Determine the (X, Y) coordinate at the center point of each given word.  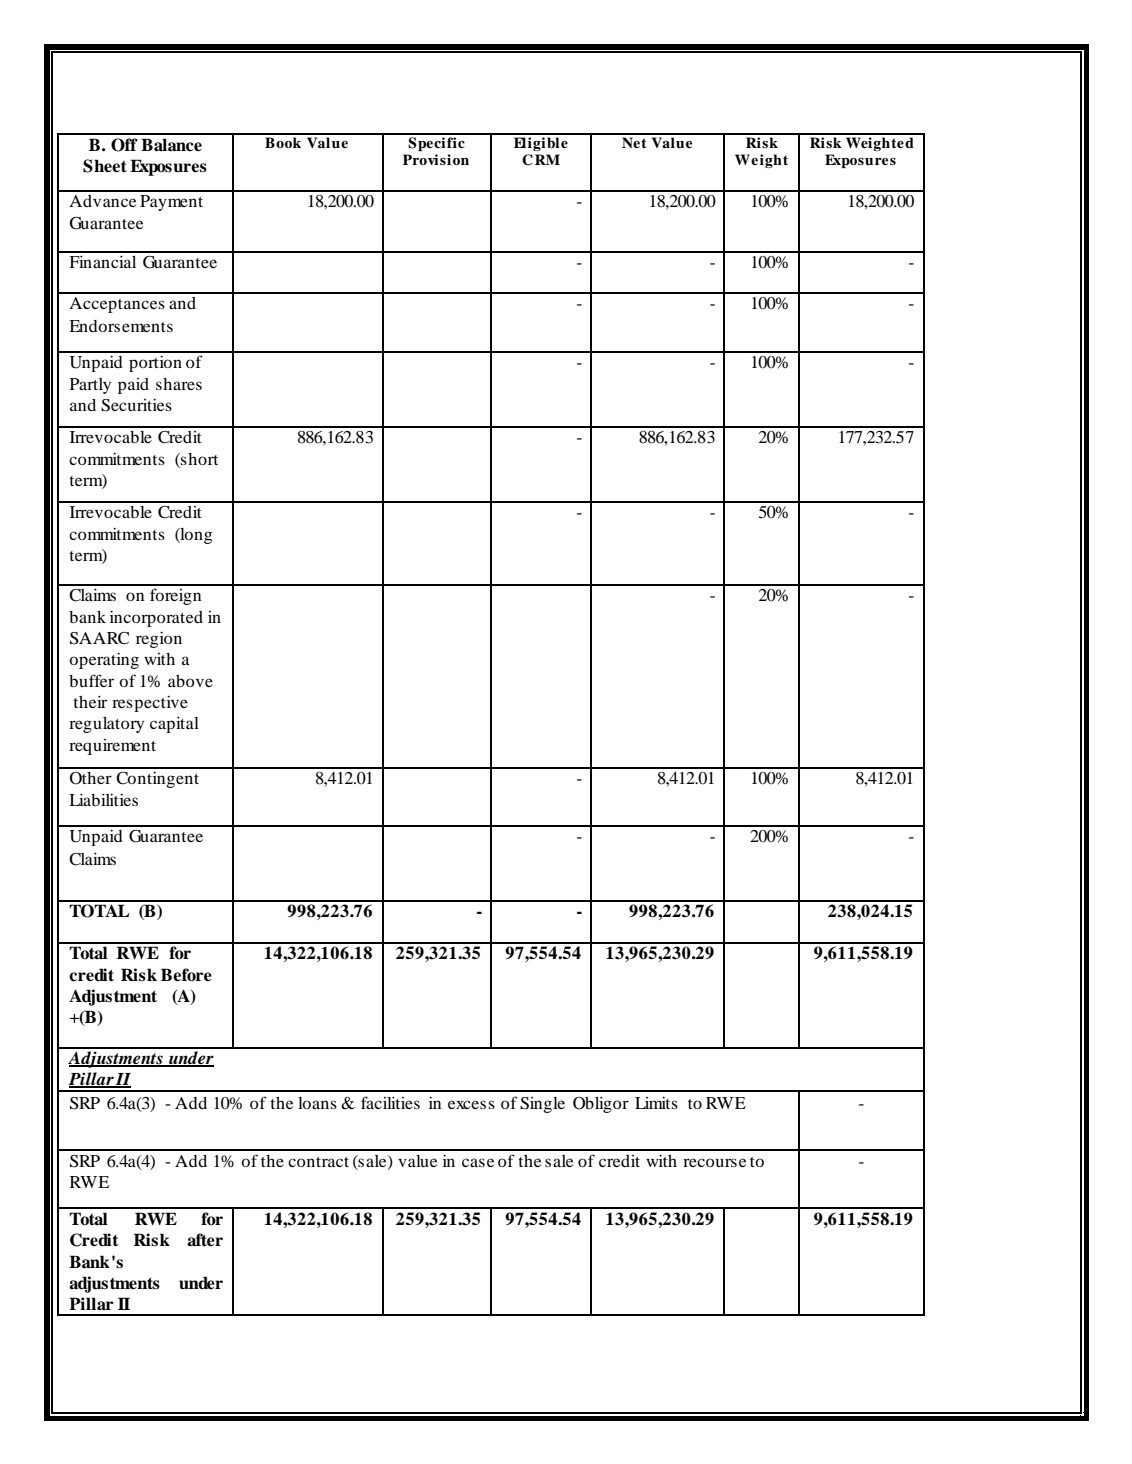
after (205, 1240)
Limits (656, 1103)
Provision (436, 159)
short (198, 459)
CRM (541, 160)
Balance (171, 145)
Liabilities (103, 800)
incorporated (156, 619)
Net (634, 142)
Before (186, 975)
